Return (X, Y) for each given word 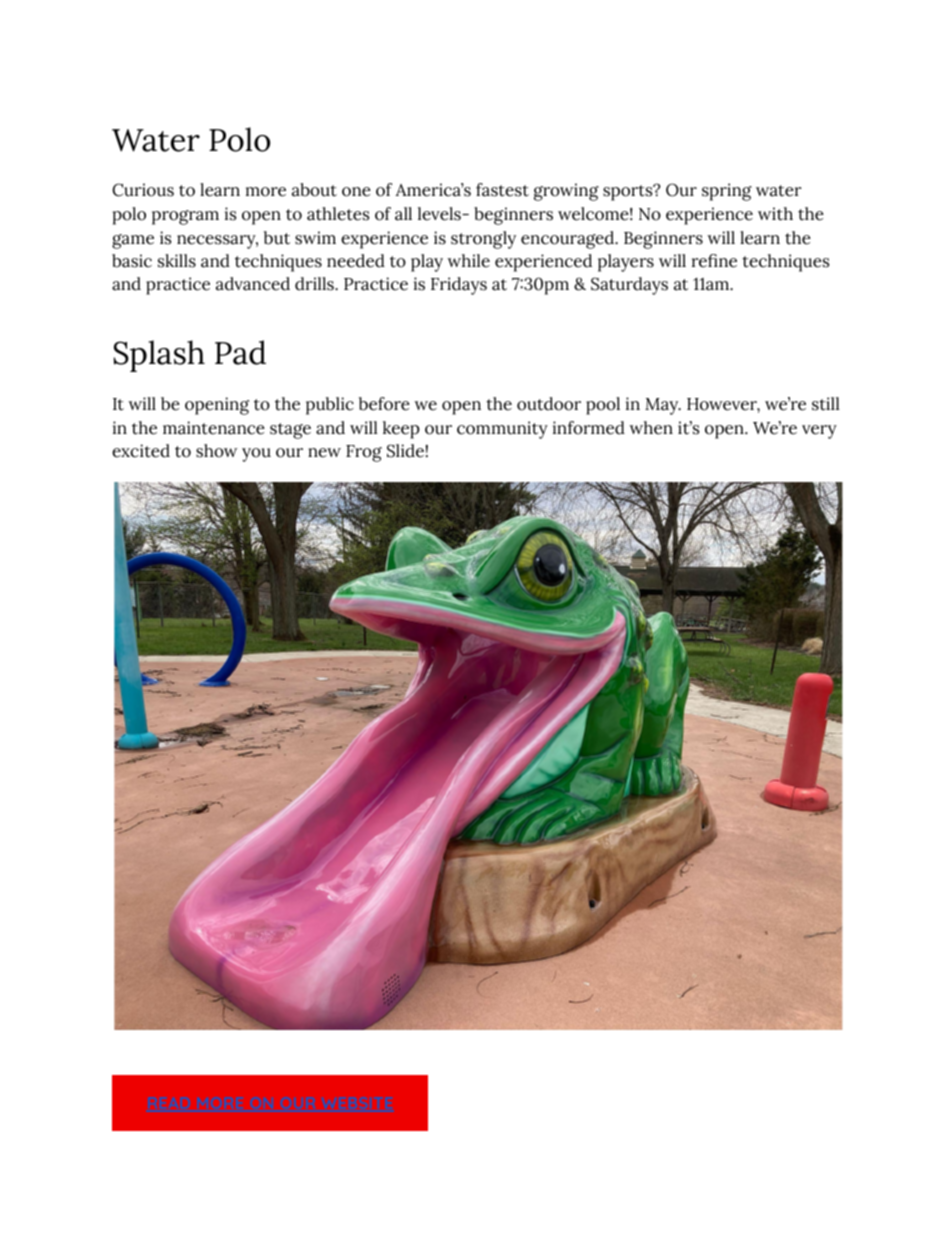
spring (727, 192)
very (819, 432)
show (217, 451)
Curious (143, 190)
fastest (502, 190)
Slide (405, 451)
